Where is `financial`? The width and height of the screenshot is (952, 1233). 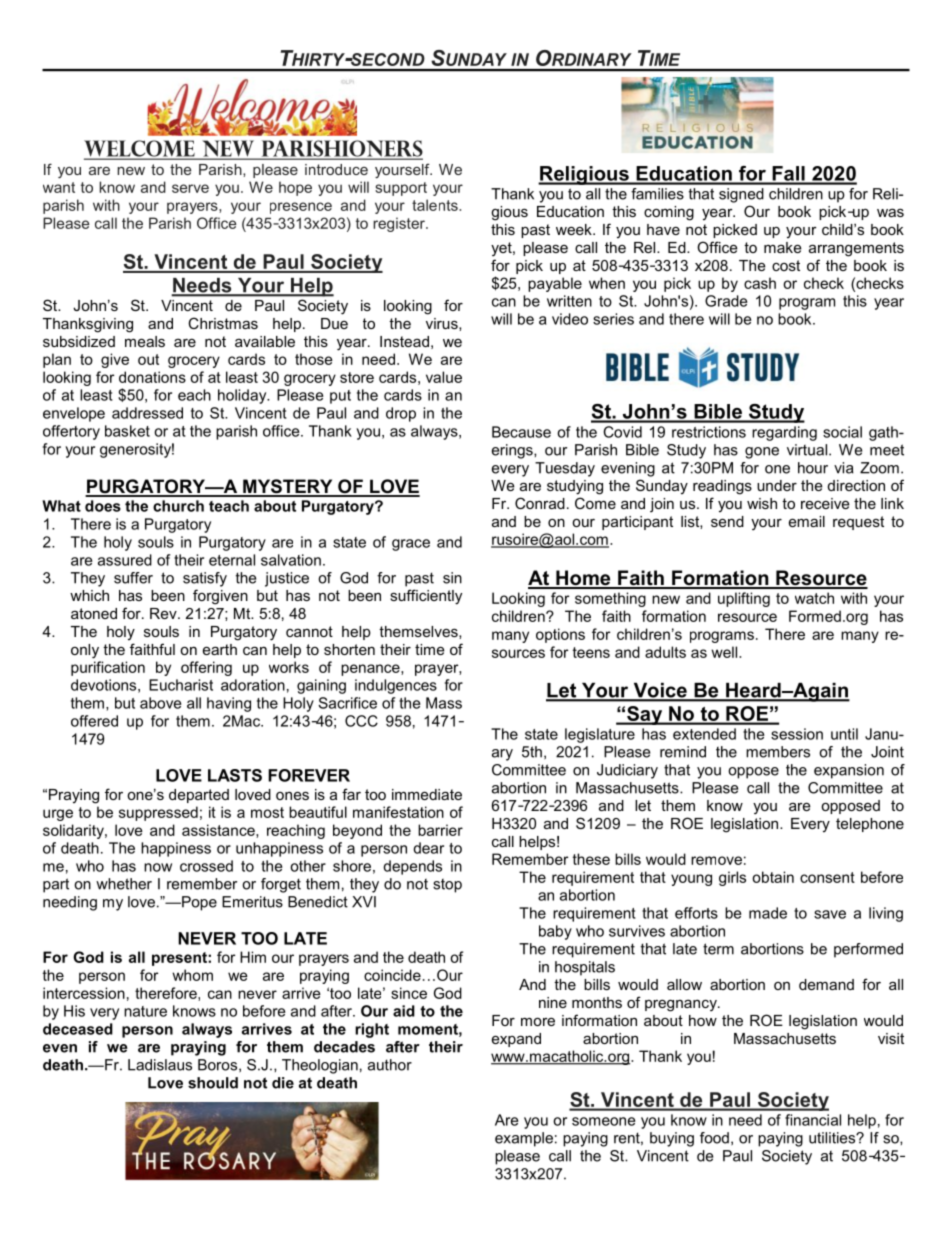 financial is located at coordinates (813, 1120).
